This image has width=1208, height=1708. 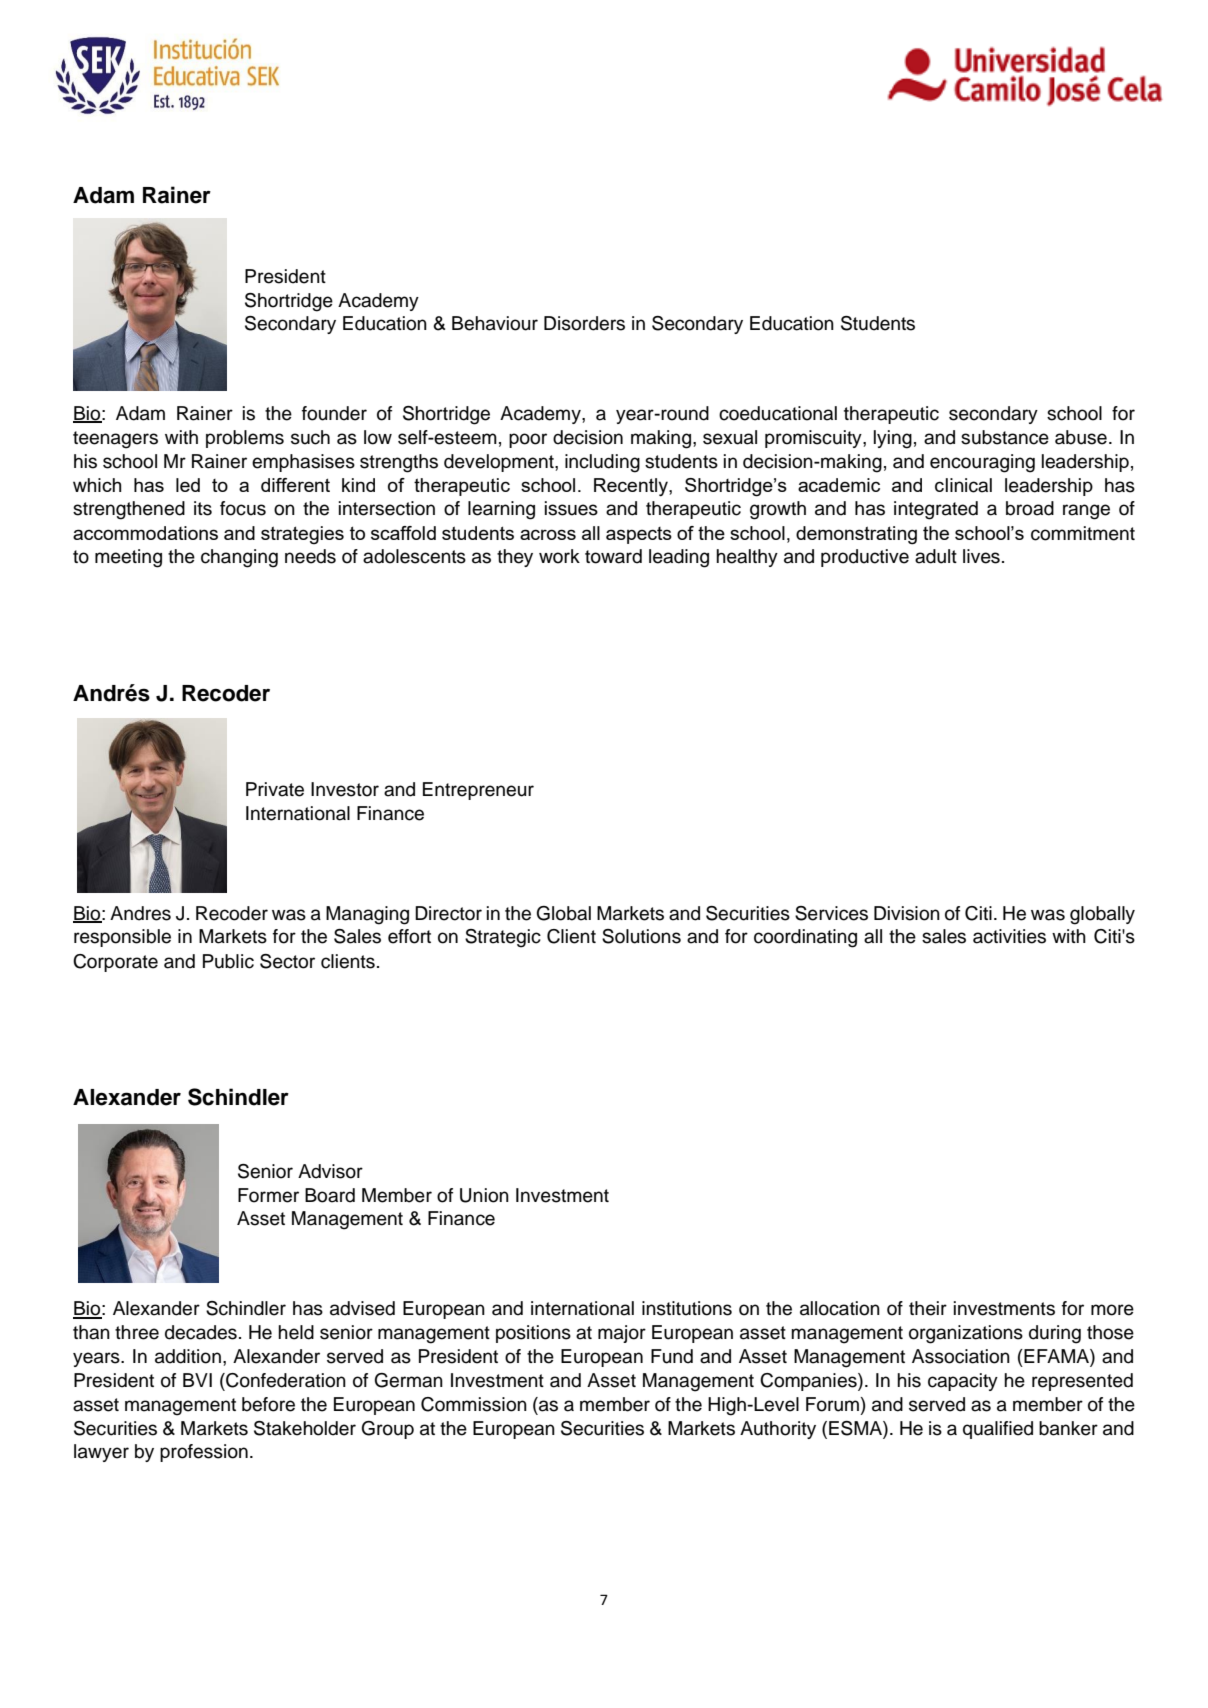 What do you see at coordinates (122, 938) in the image?
I see `responsible` at bounding box center [122, 938].
